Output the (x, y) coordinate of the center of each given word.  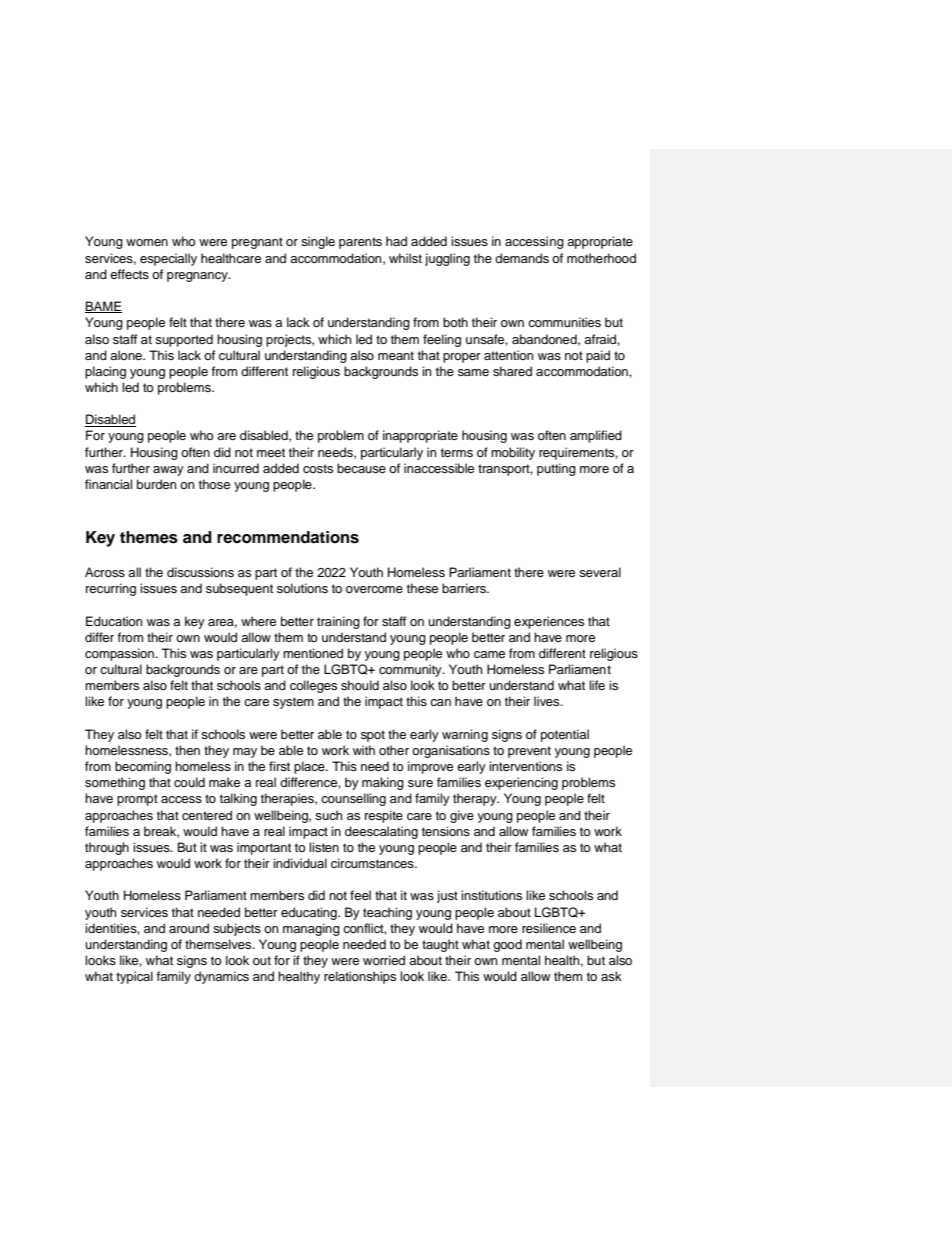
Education (114, 621)
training (338, 622)
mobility (513, 453)
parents (360, 243)
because (361, 468)
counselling (353, 799)
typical (134, 977)
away (168, 471)
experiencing (521, 783)
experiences (549, 622)
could (189, 782)
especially (168, 259)
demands (522, 258)
